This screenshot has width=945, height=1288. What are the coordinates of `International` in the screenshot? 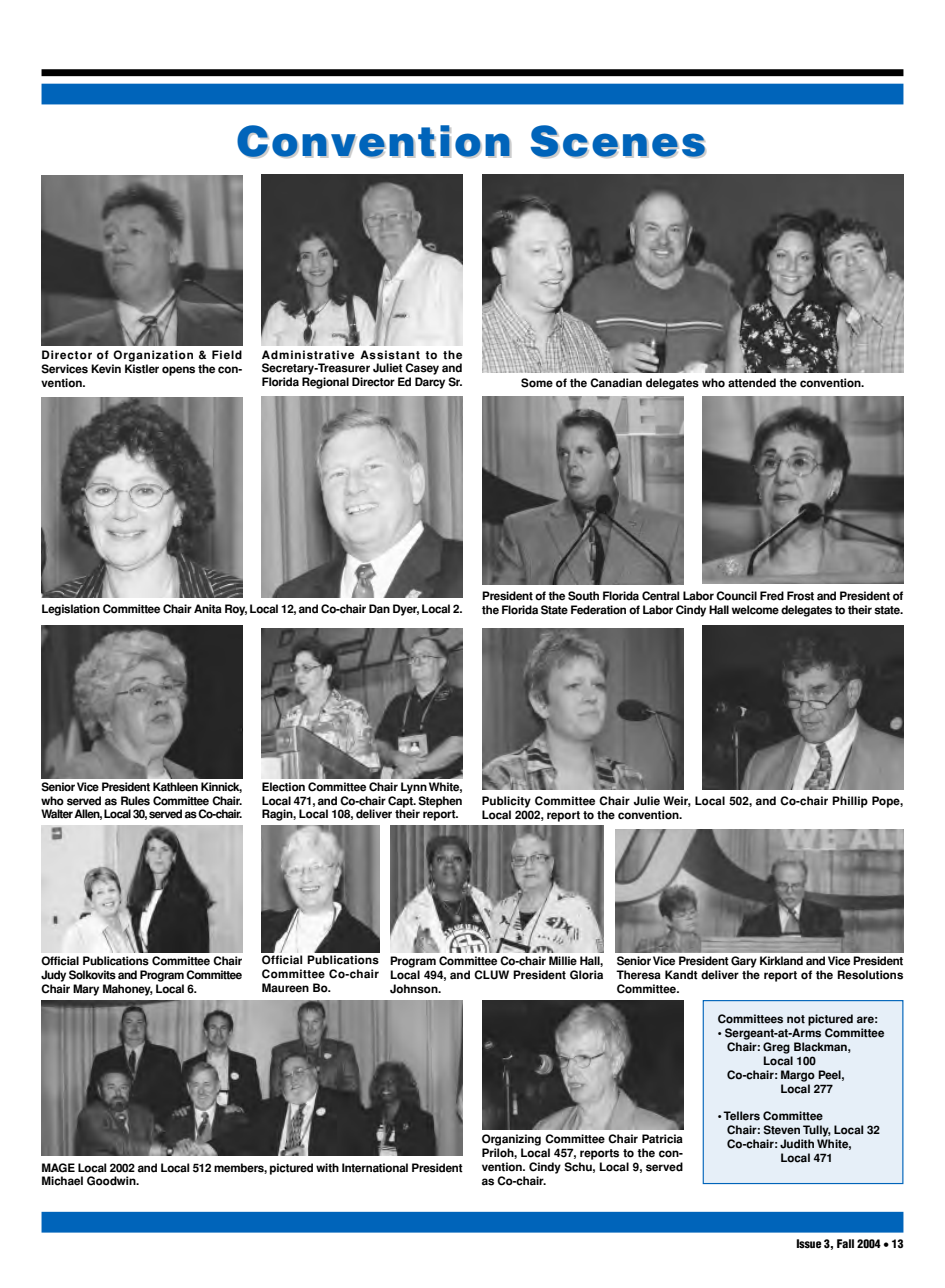 It's located at (375, 1168).
